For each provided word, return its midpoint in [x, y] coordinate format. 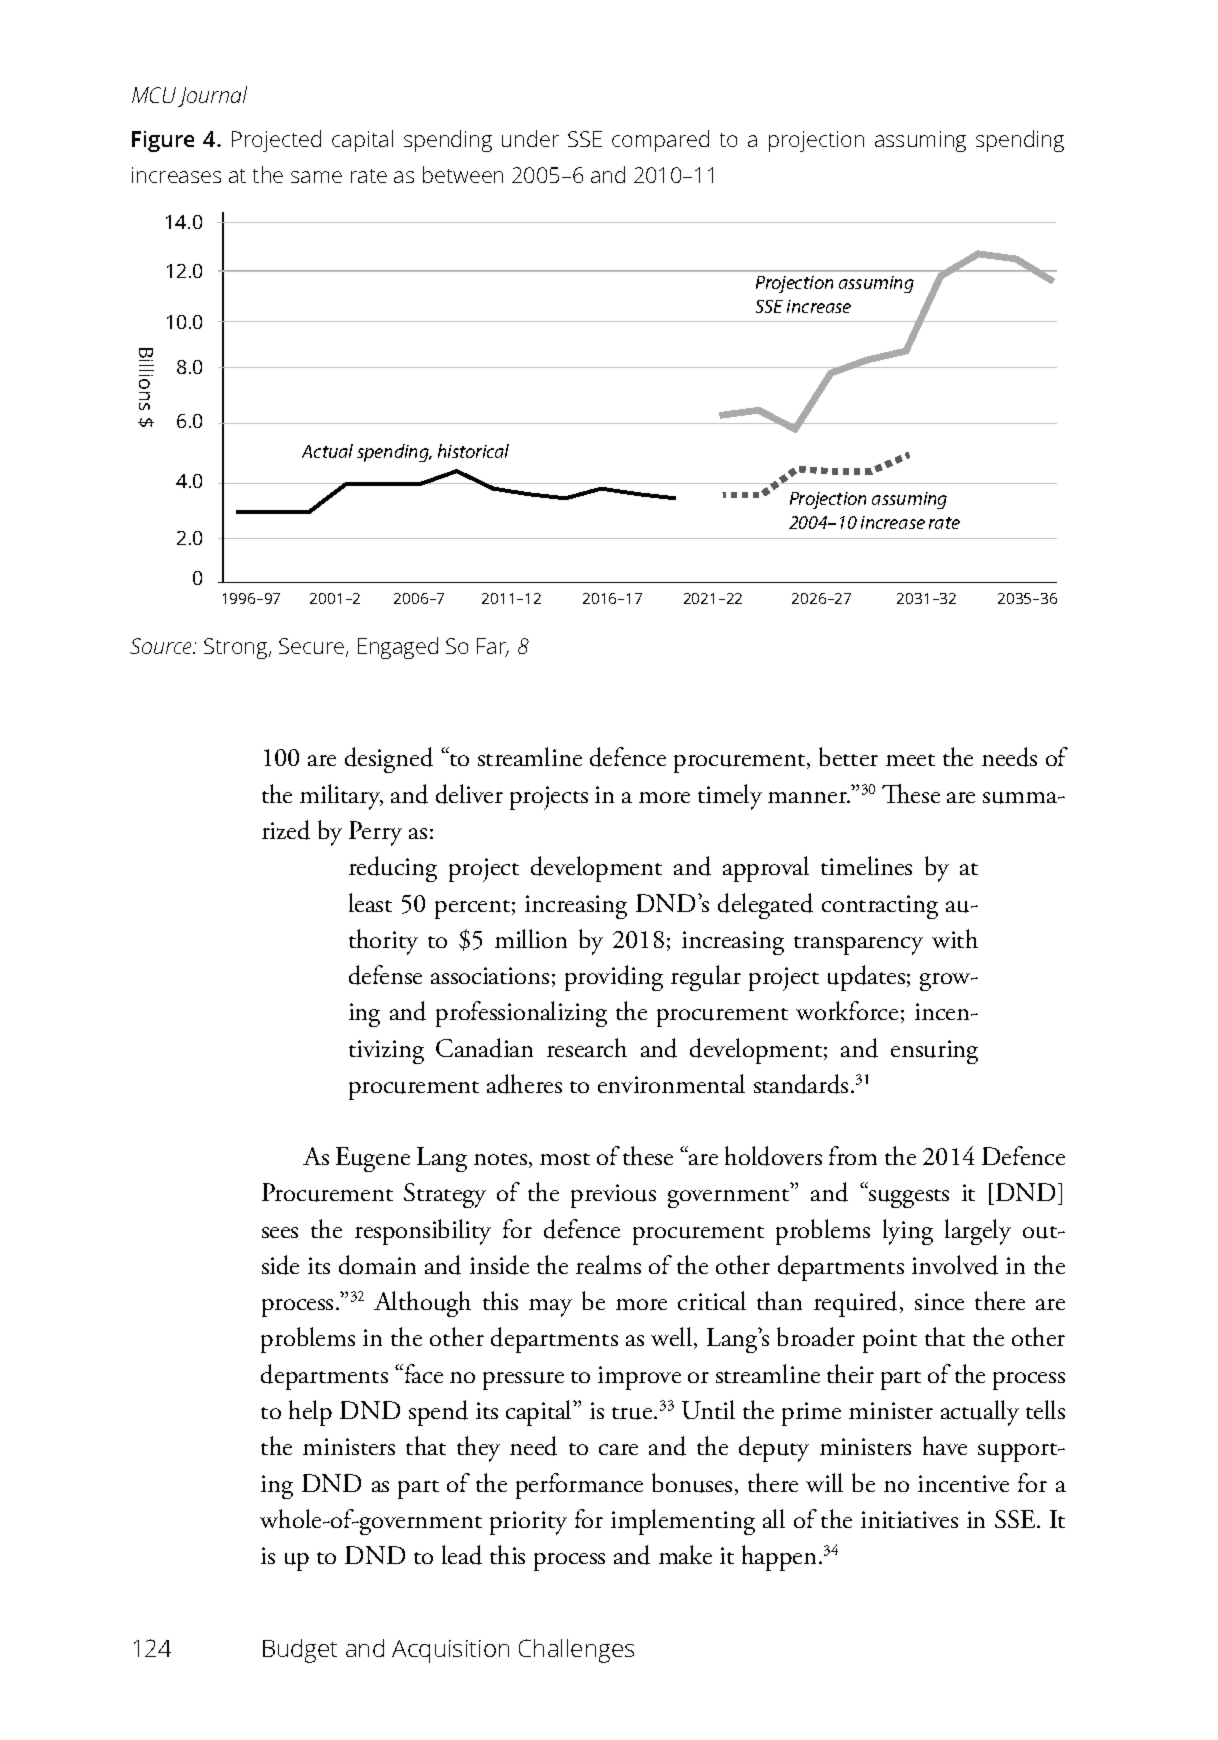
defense [385, 975]
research [587, 1047]
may [550, 1308]
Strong [237, 648]
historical [473, 451]
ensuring [934, 1052]
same [316, 177]
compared [660, 141]
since [939, 1301]
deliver [469, 794]
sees [280, 1232]
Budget [300, 1651]
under [530, 138]
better [848, 756]
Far [493, 647]
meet [910, 760]
